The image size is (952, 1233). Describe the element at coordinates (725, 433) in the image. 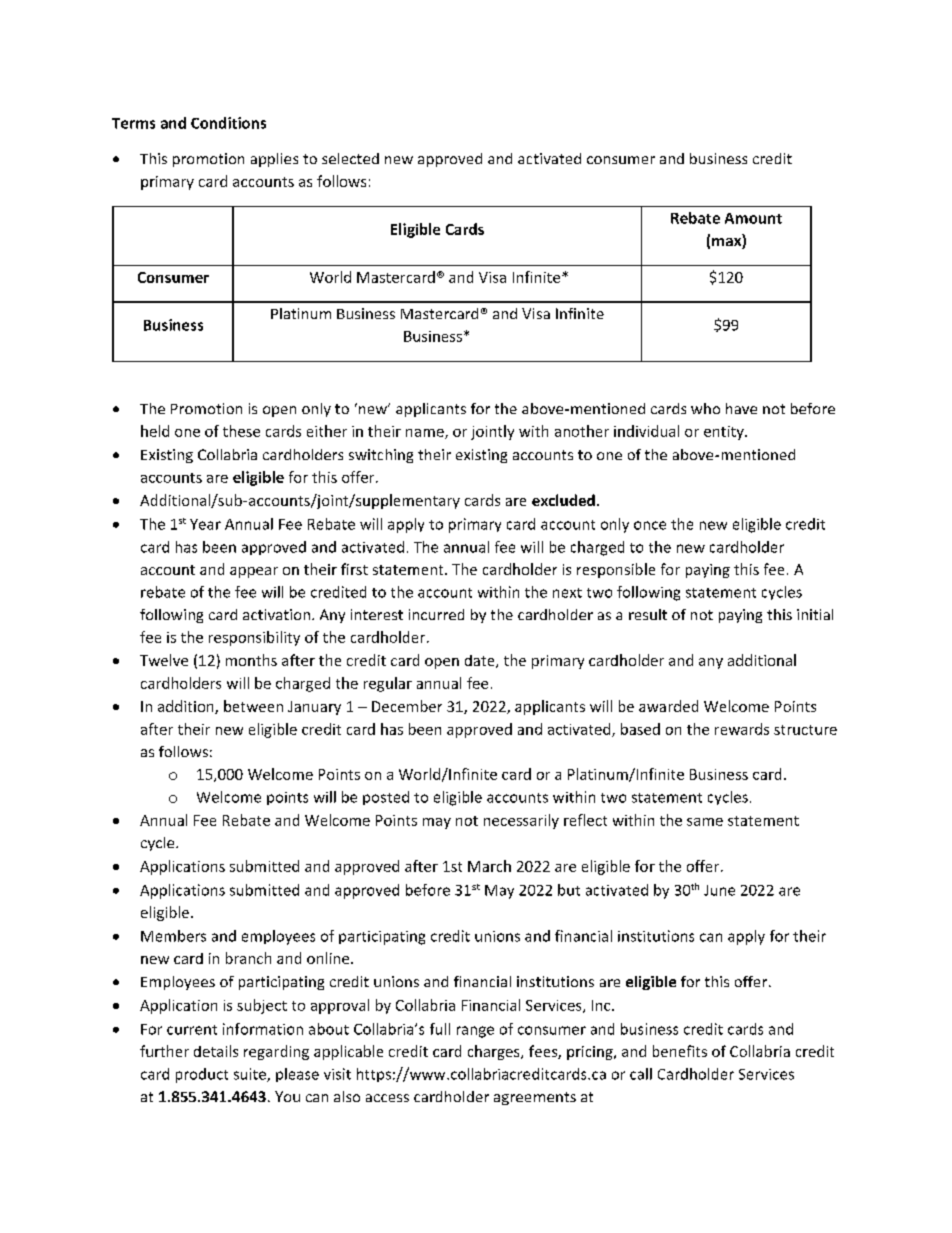

I see `entity` at that location.
